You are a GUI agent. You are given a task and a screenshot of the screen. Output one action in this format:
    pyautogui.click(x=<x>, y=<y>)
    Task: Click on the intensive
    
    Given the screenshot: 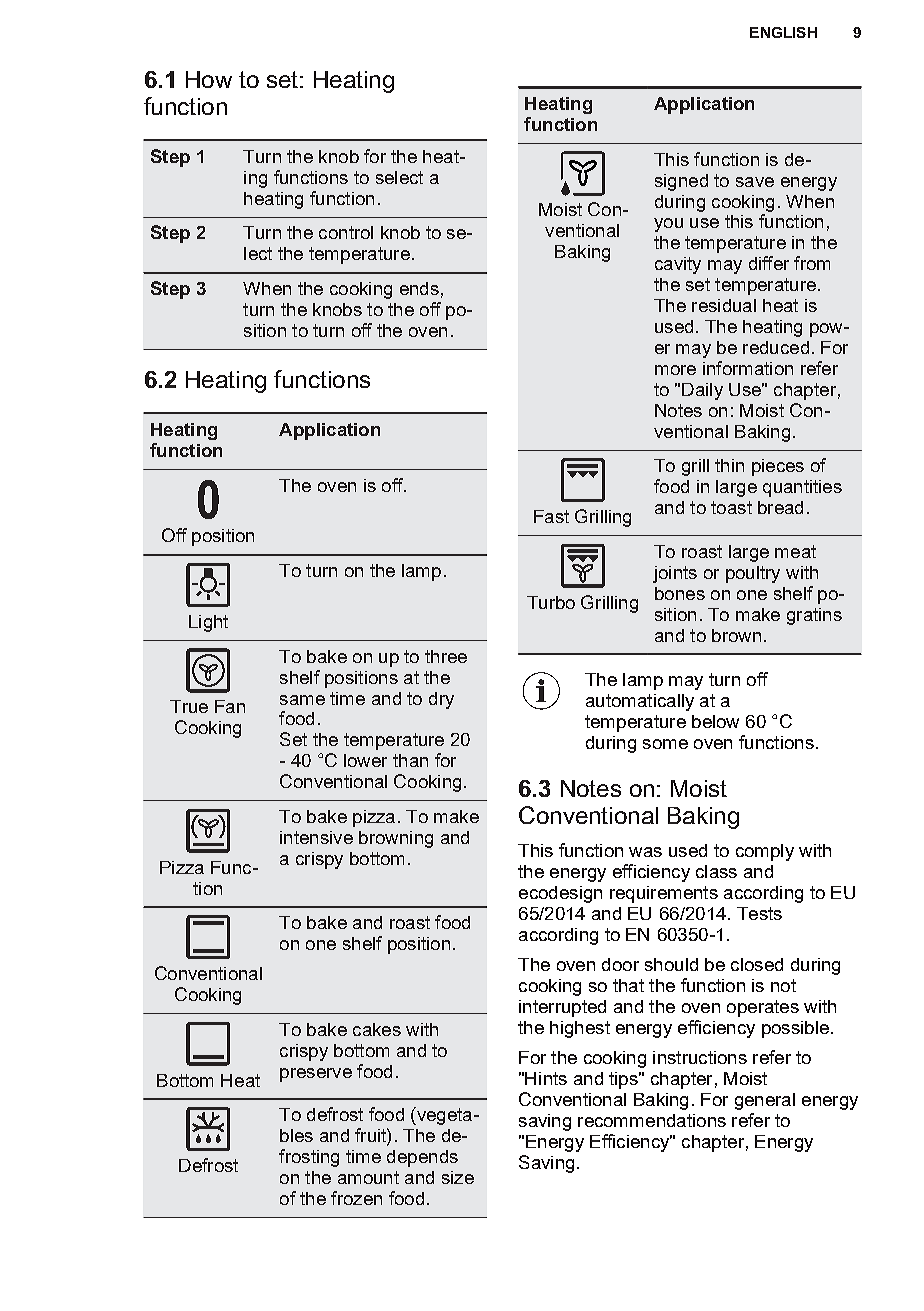 What is the action you would take?
    pyautogui.click(x=316, y=837)
